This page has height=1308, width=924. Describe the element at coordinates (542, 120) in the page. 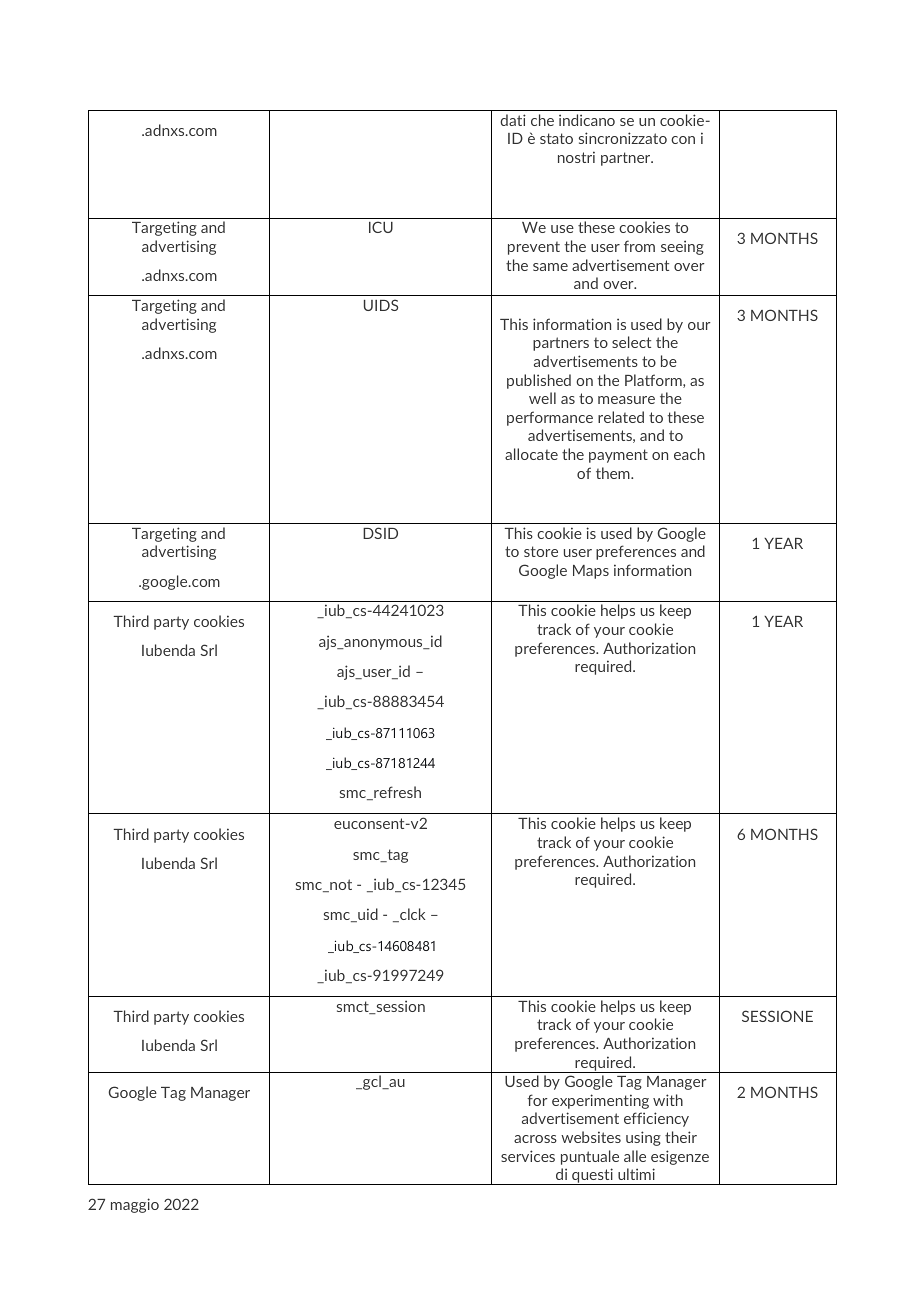

I see `che` at that location.
